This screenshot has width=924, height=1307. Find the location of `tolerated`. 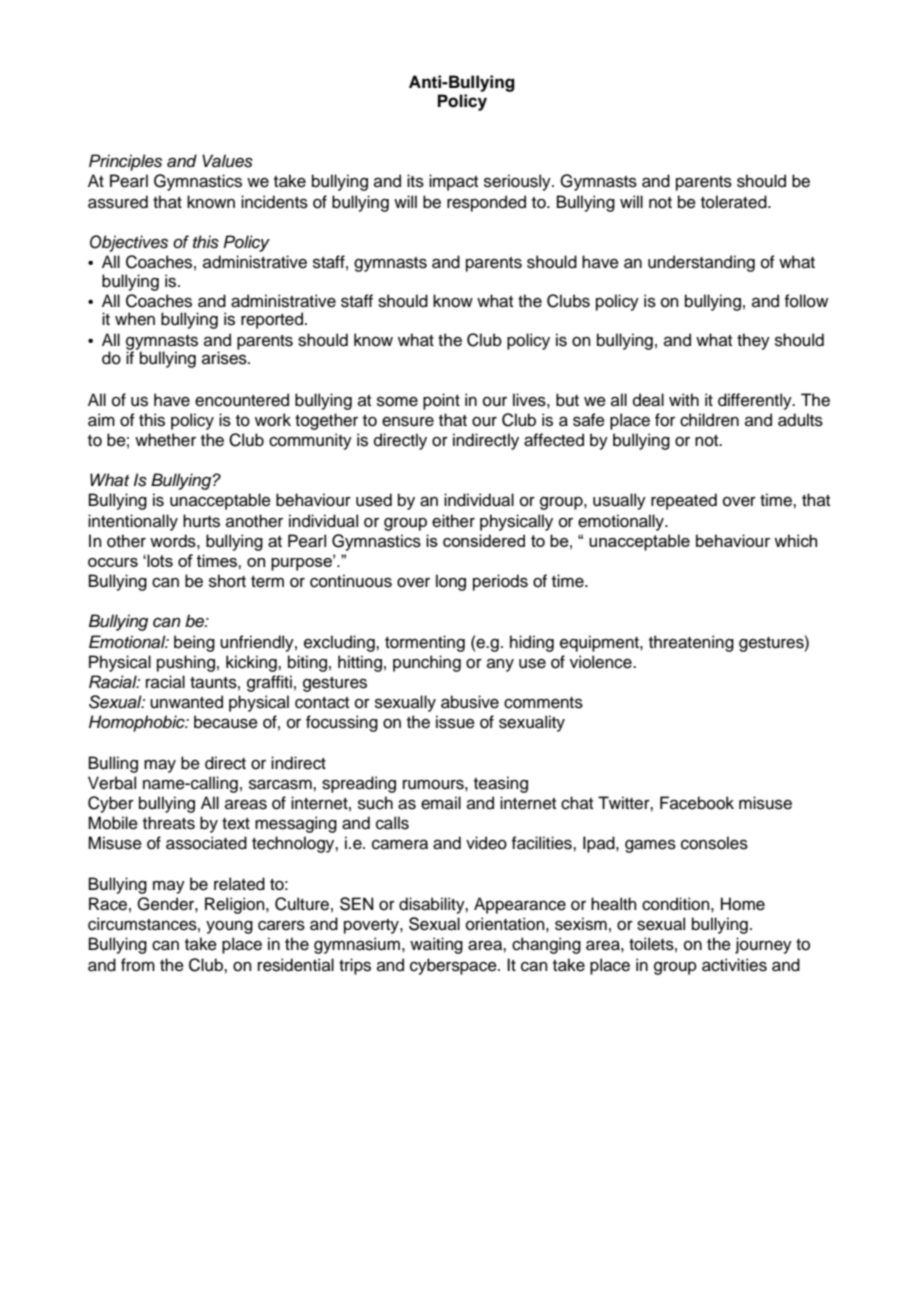

tolerated is located at coordinates (735, 202).
